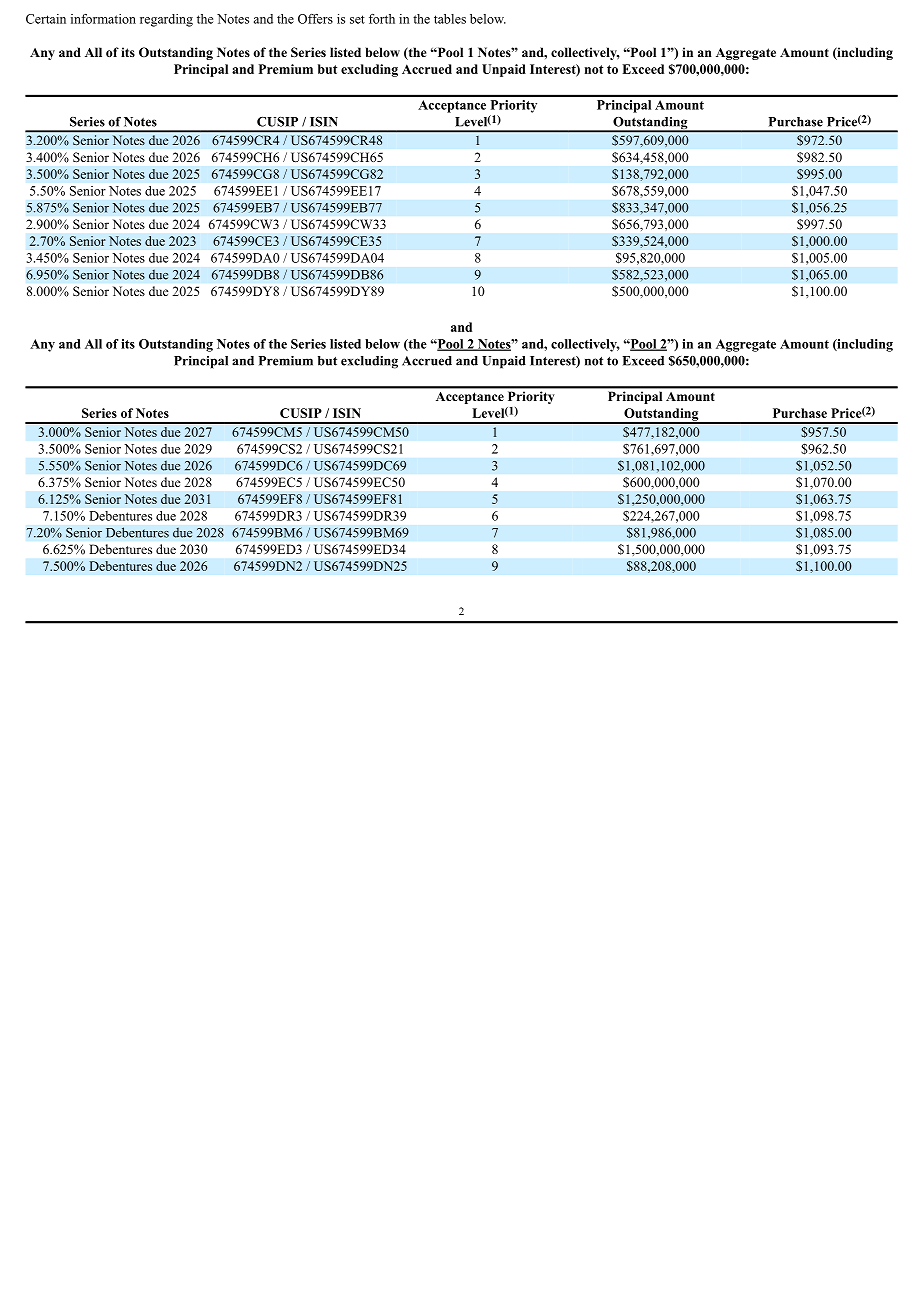 The width and height of the image is (924, 1308). What do you see at coordinates (315, 19) in the image?
I see `Offers` at bounding box center [315, 19].
